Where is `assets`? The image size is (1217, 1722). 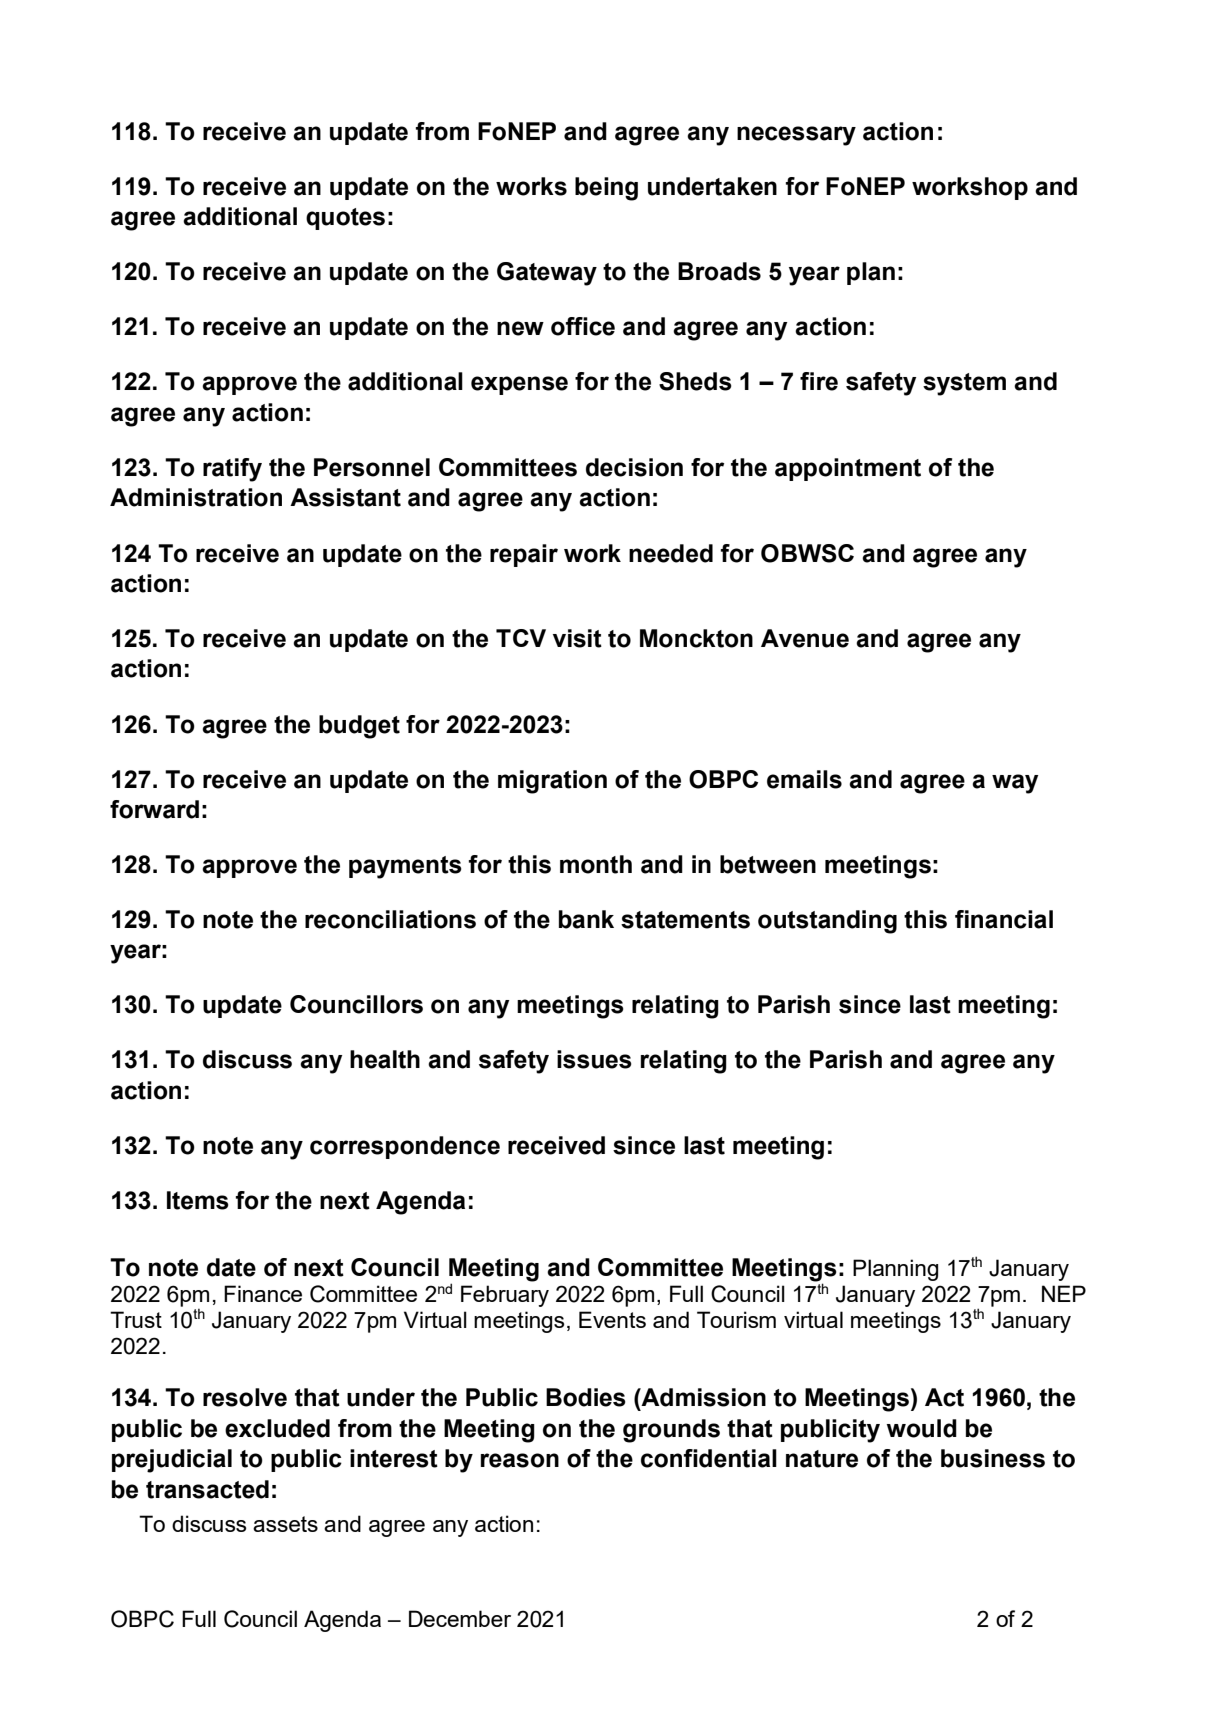 assets is located at coordinates (285, 1524).
